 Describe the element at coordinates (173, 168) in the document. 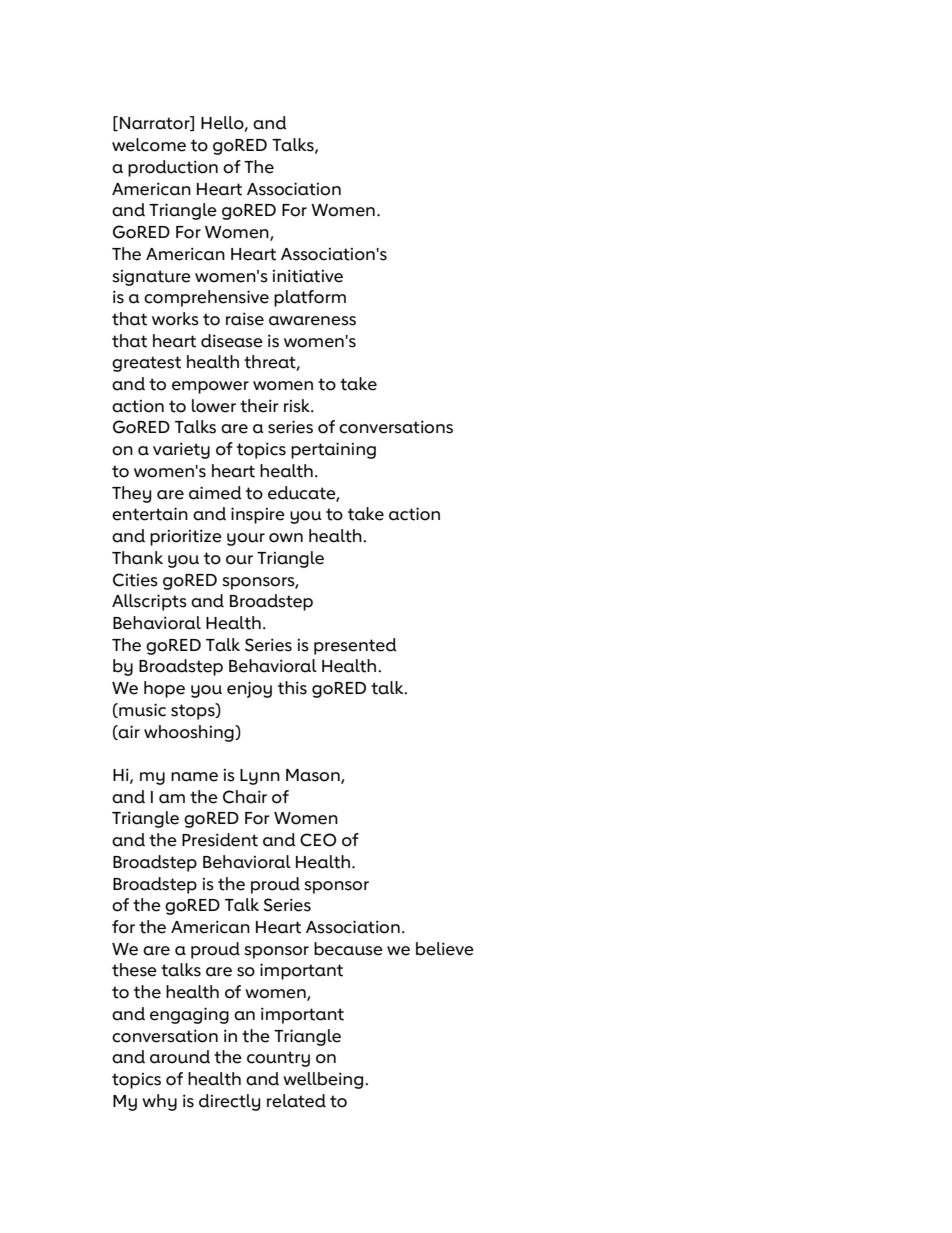

I see `production` at that location.
